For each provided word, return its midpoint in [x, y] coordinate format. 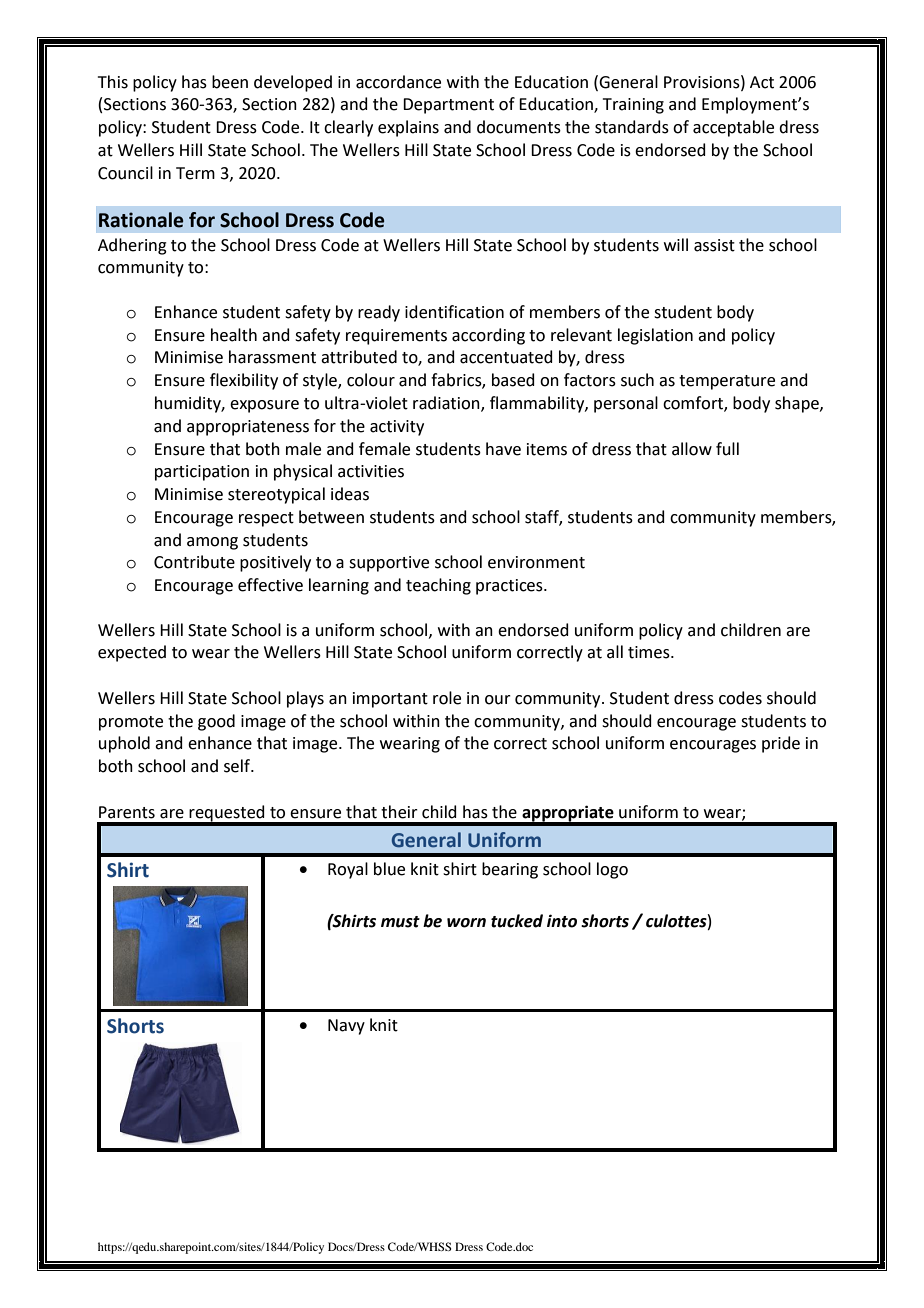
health [234, 335]
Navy [346, 1027]
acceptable [733, 128]
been [230, 82]
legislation [655, 336]
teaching [438, 586]
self [238, 766]
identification [454, 312]
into [562, 921]
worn [466, 923]
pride [781, 744]
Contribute [194, 562]
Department [448, 106]
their [399, 812]
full [727, 449]
